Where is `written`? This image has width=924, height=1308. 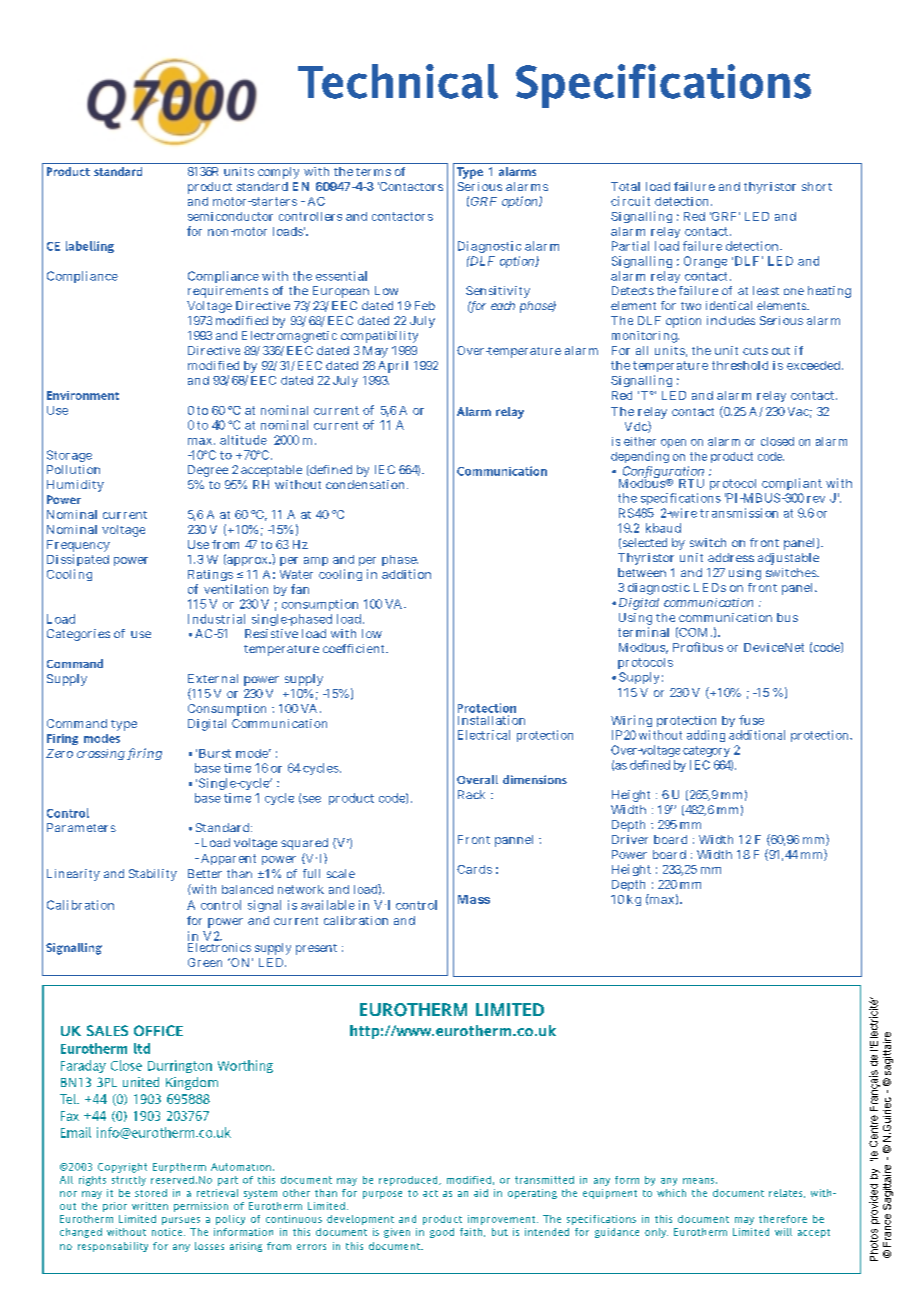 written is located at coordinates (150, 1206).
